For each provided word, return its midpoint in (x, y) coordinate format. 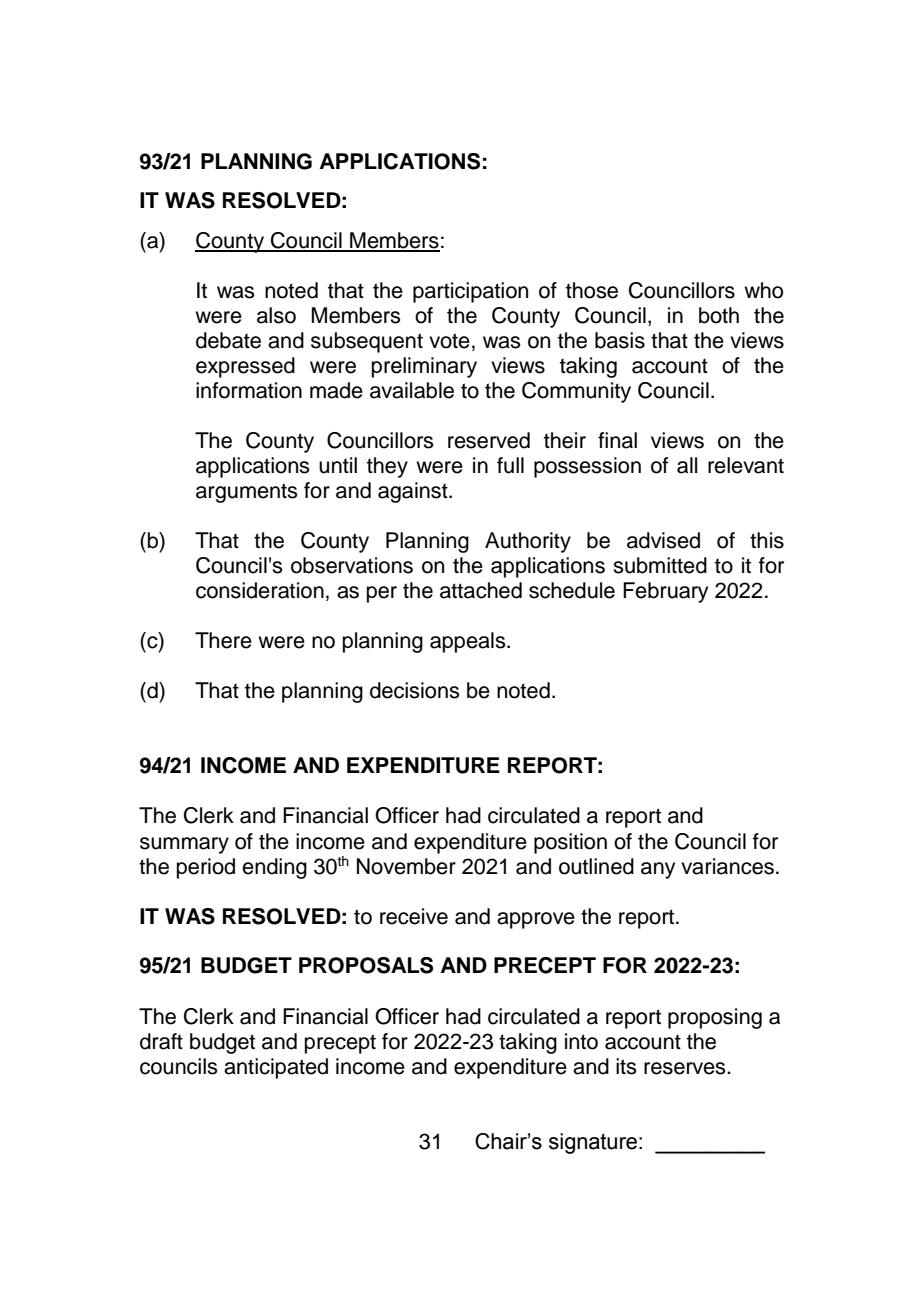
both (719, 315)
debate (228, 340)
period (206, 868)
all (687, 465)
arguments (247, 493)
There (223, 640)
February (665, 592)
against (414, 492)
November (406, 866)
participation (470, 292)
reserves (686, 1068)
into (581, 1041)
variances (727, 866)
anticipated (276, 1068)
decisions (415, 690)
